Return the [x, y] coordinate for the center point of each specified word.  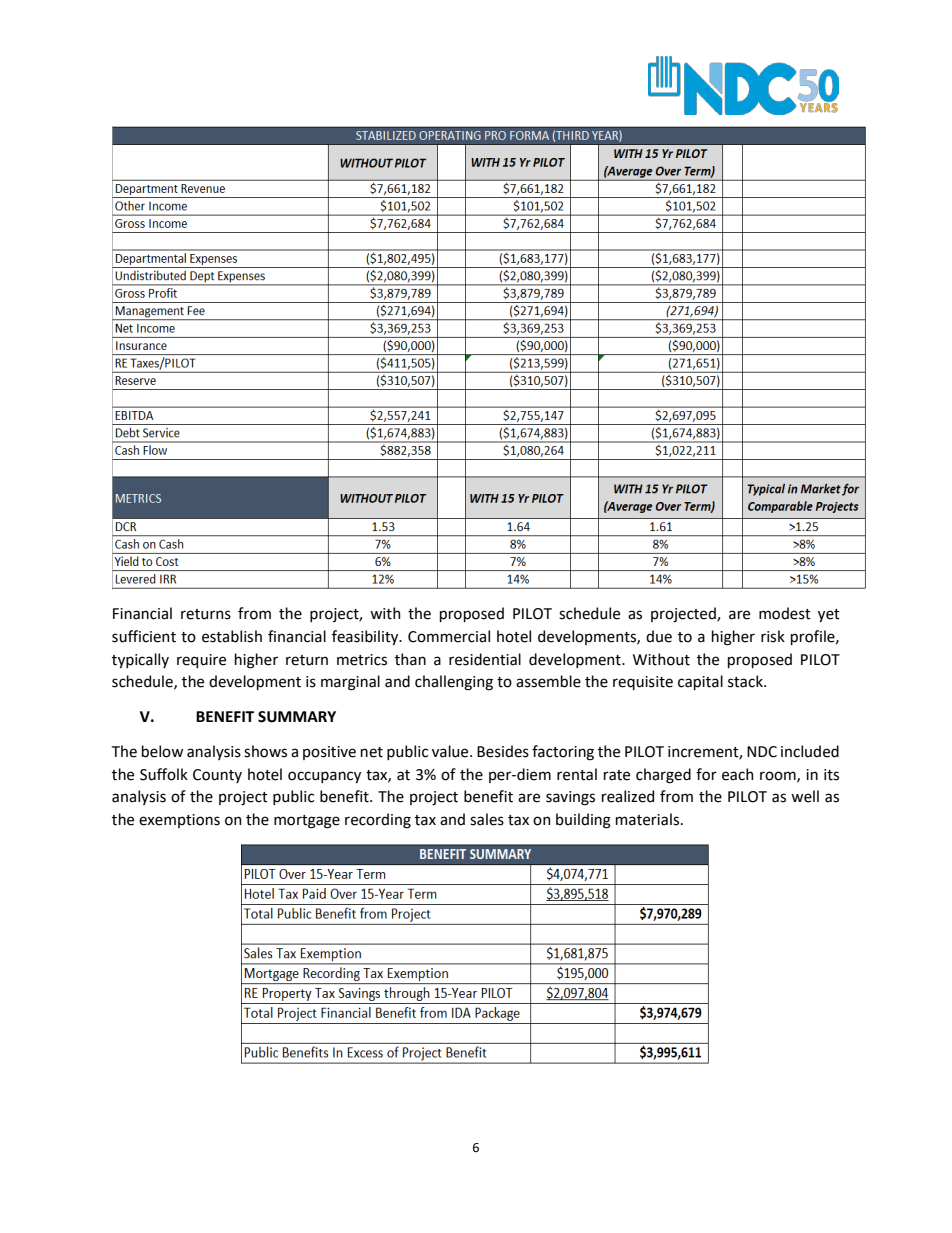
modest [785, 613]
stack [746, 681]
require [201, 661]
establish [232, 636]
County [217, 776]
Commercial [449, 636]
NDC [762, 752]
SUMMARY [297, 717]
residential [485, 659]
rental [577, 774]
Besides [503, 751]
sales [487, 819]
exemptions [179, 821]
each [738, 774]
